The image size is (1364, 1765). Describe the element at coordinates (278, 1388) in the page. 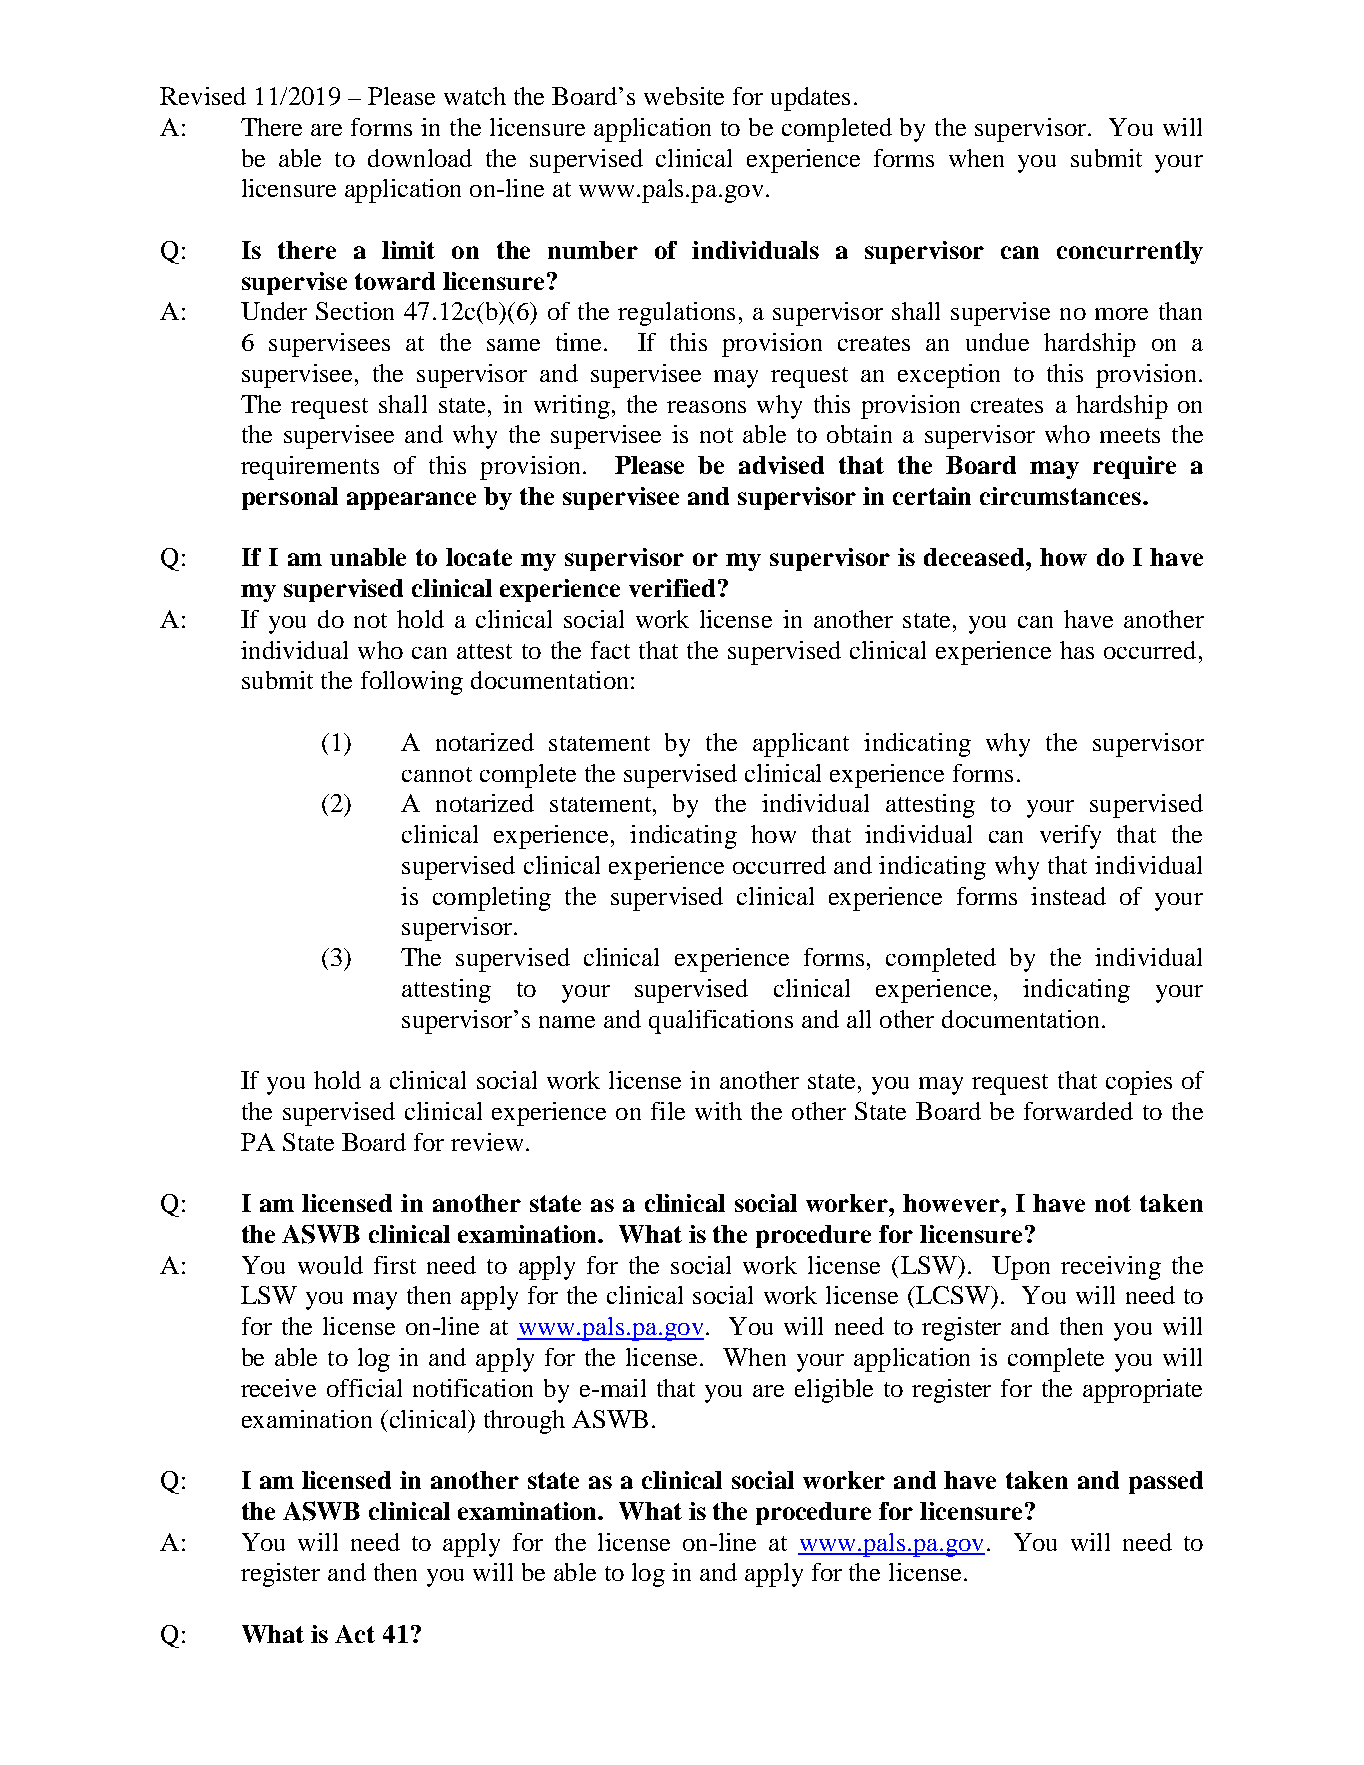

I see `receive` at that location.
